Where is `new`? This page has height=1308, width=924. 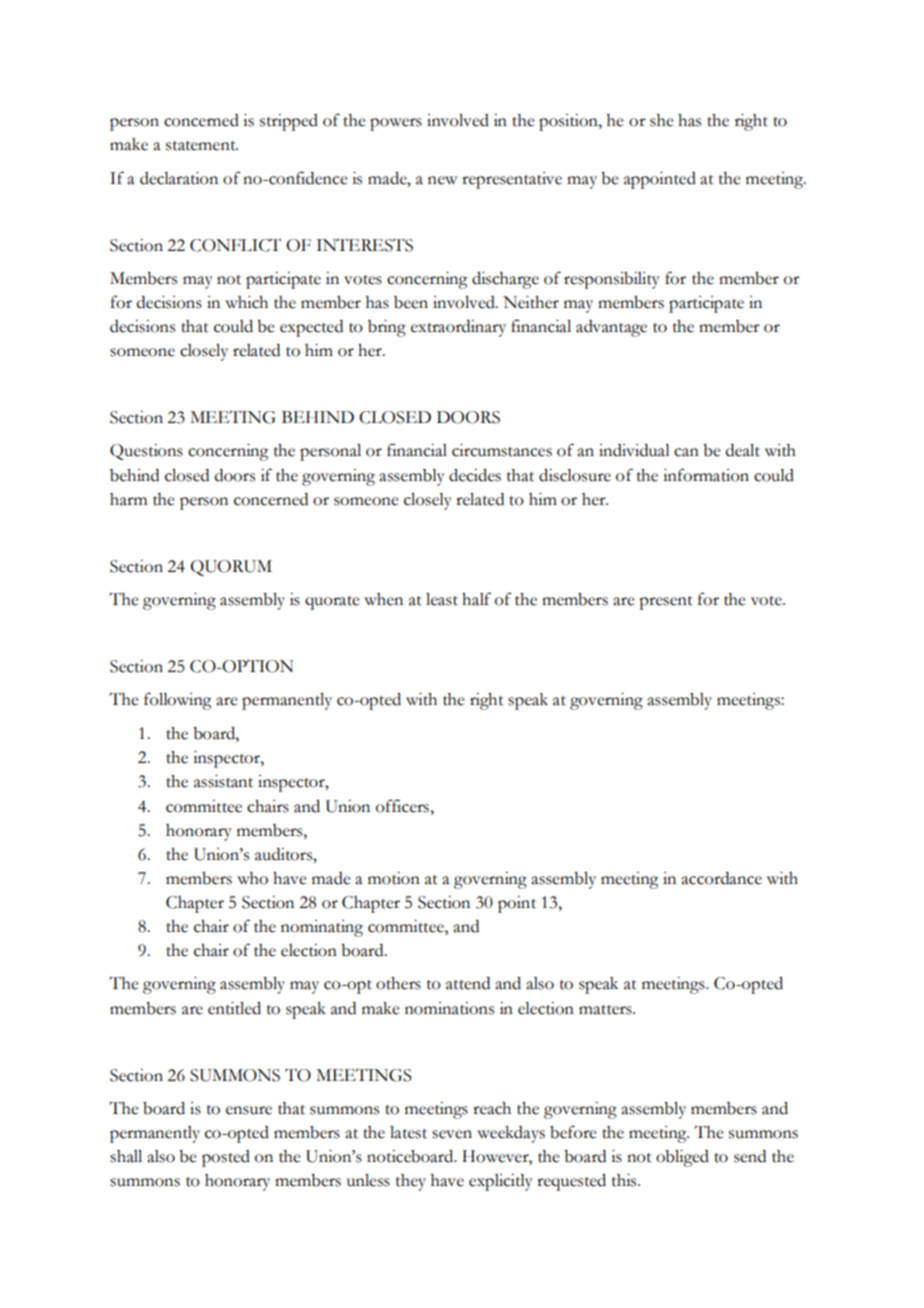
new is located at coordinates (442, 180).
